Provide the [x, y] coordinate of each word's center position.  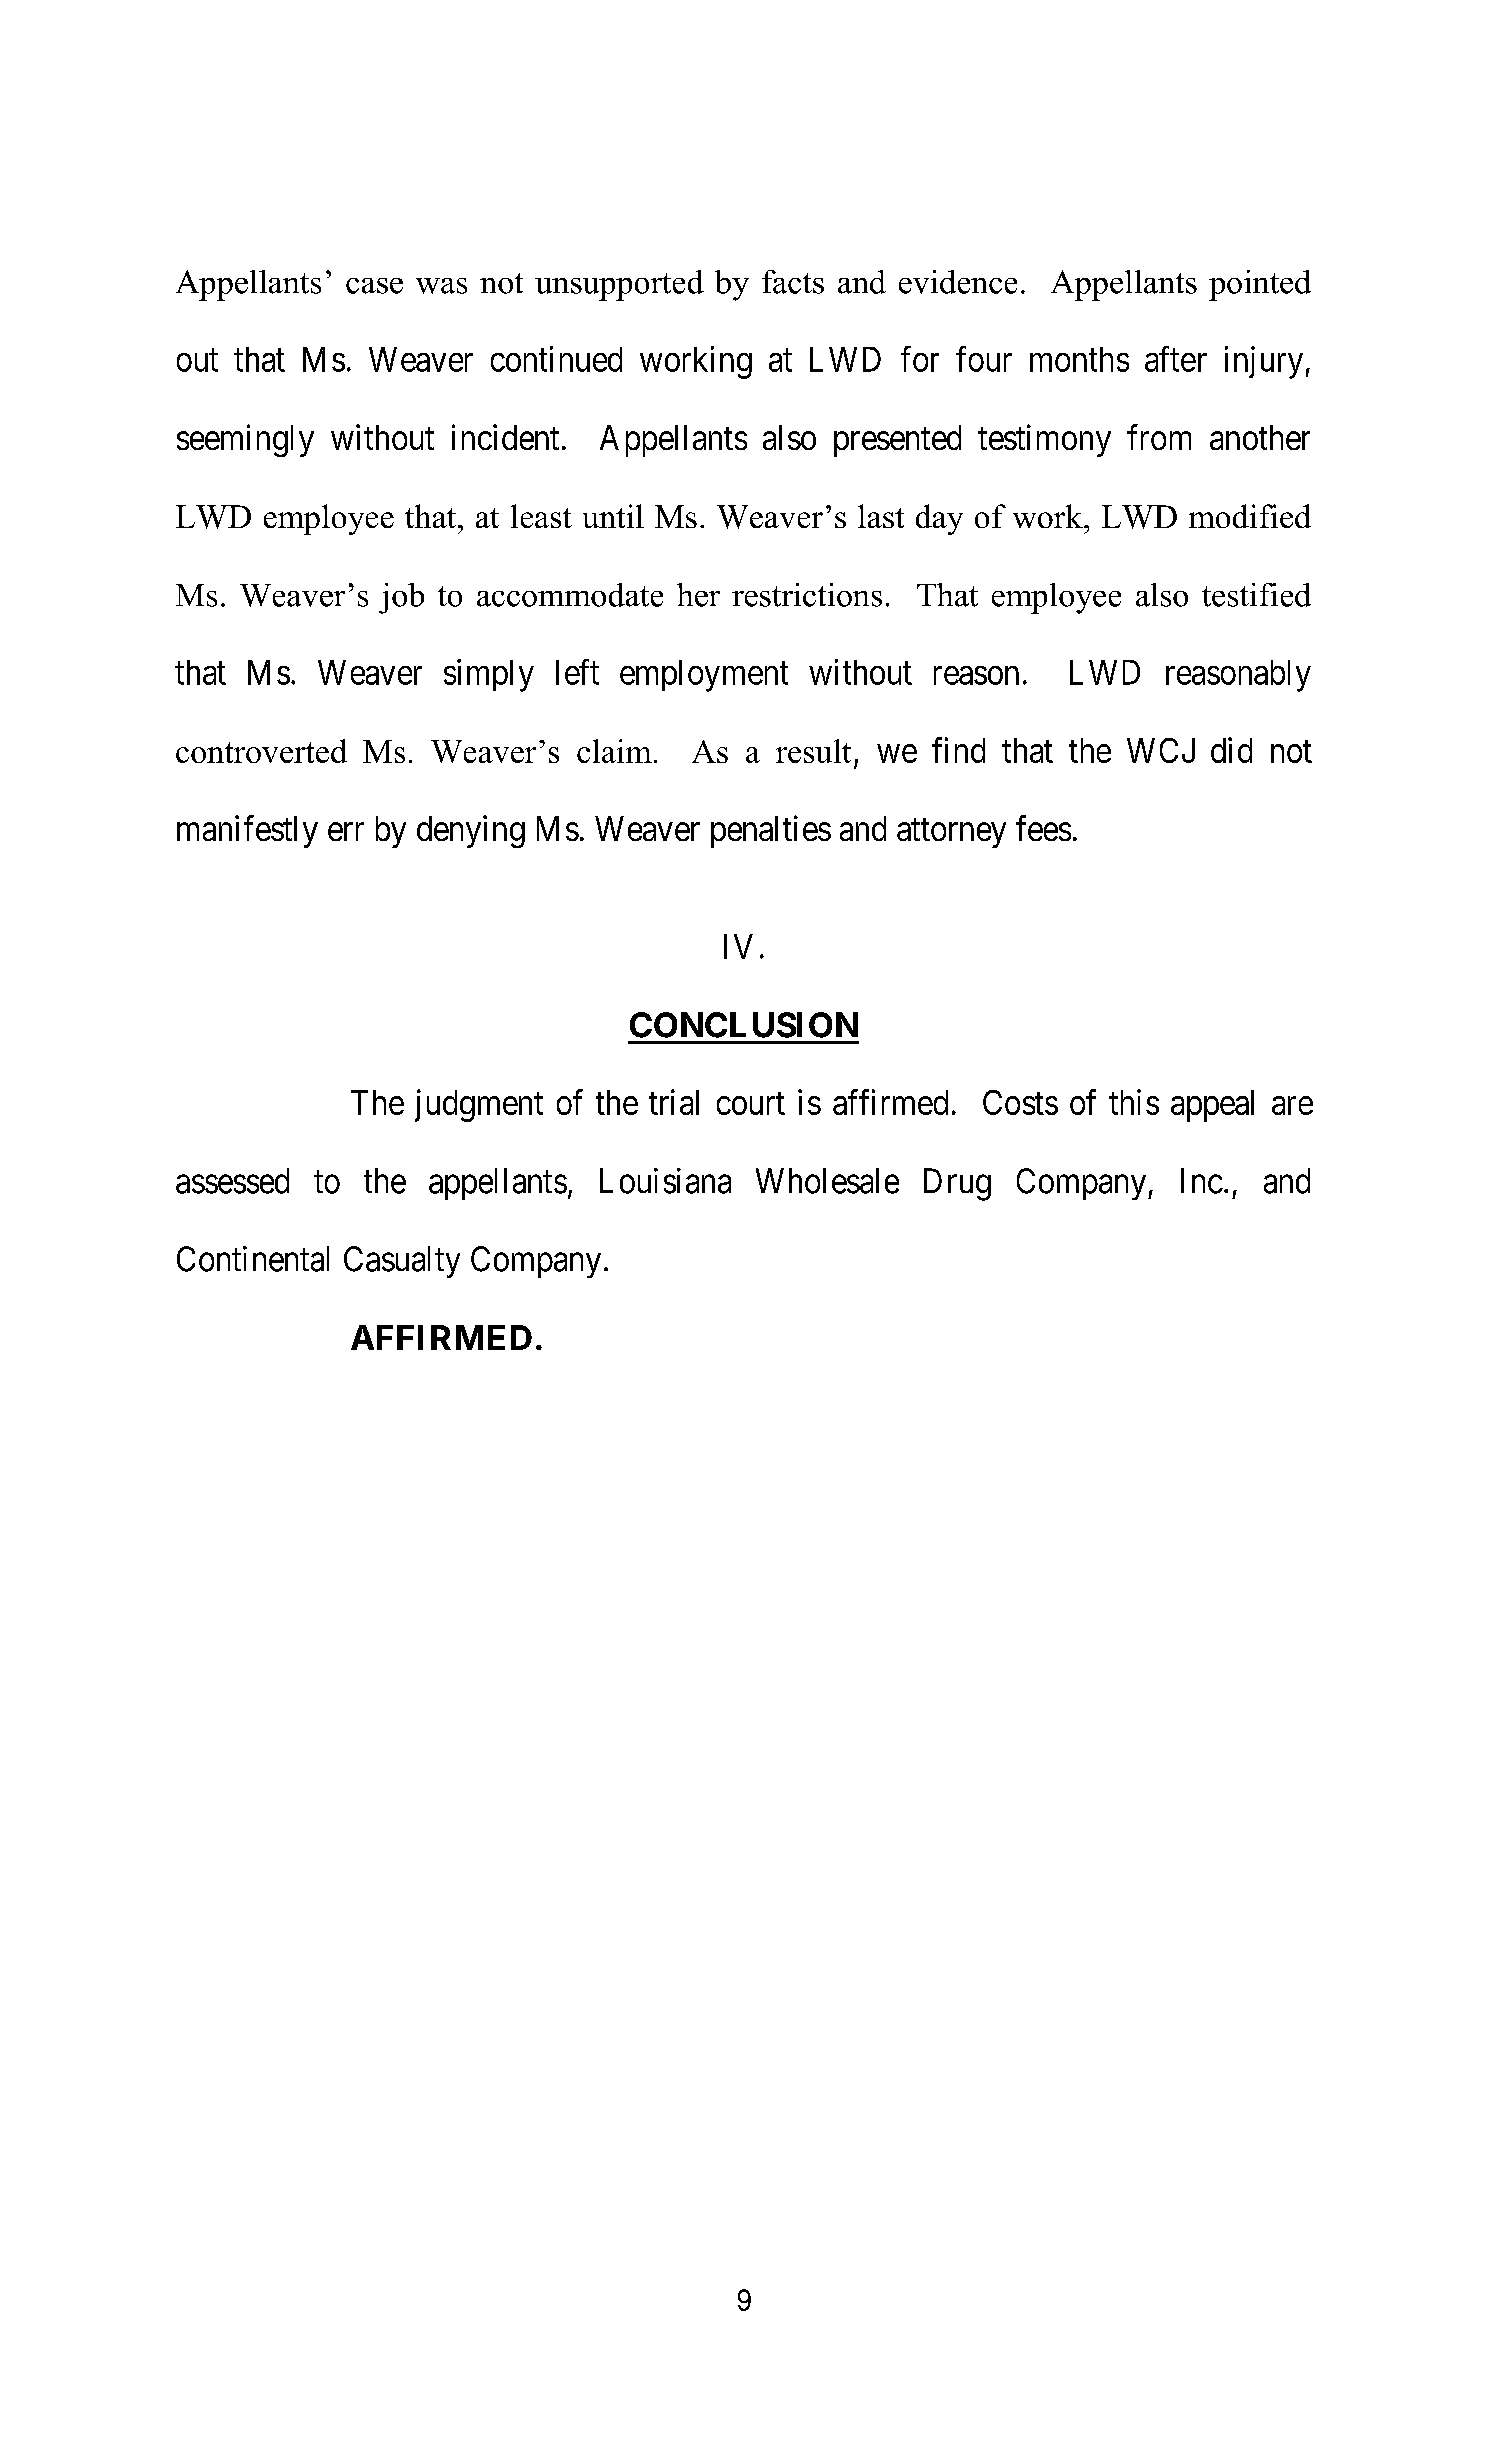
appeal [1212, 1106]
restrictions [807, 595]
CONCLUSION [744, 1025]
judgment [479, 1105]
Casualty [402, 1262]
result [813, 751]
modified [1250, 516]
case [374, 286]
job [401, 598]
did [1231, 750]
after [1176, 359]
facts [793, 282]
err [346, 832]
